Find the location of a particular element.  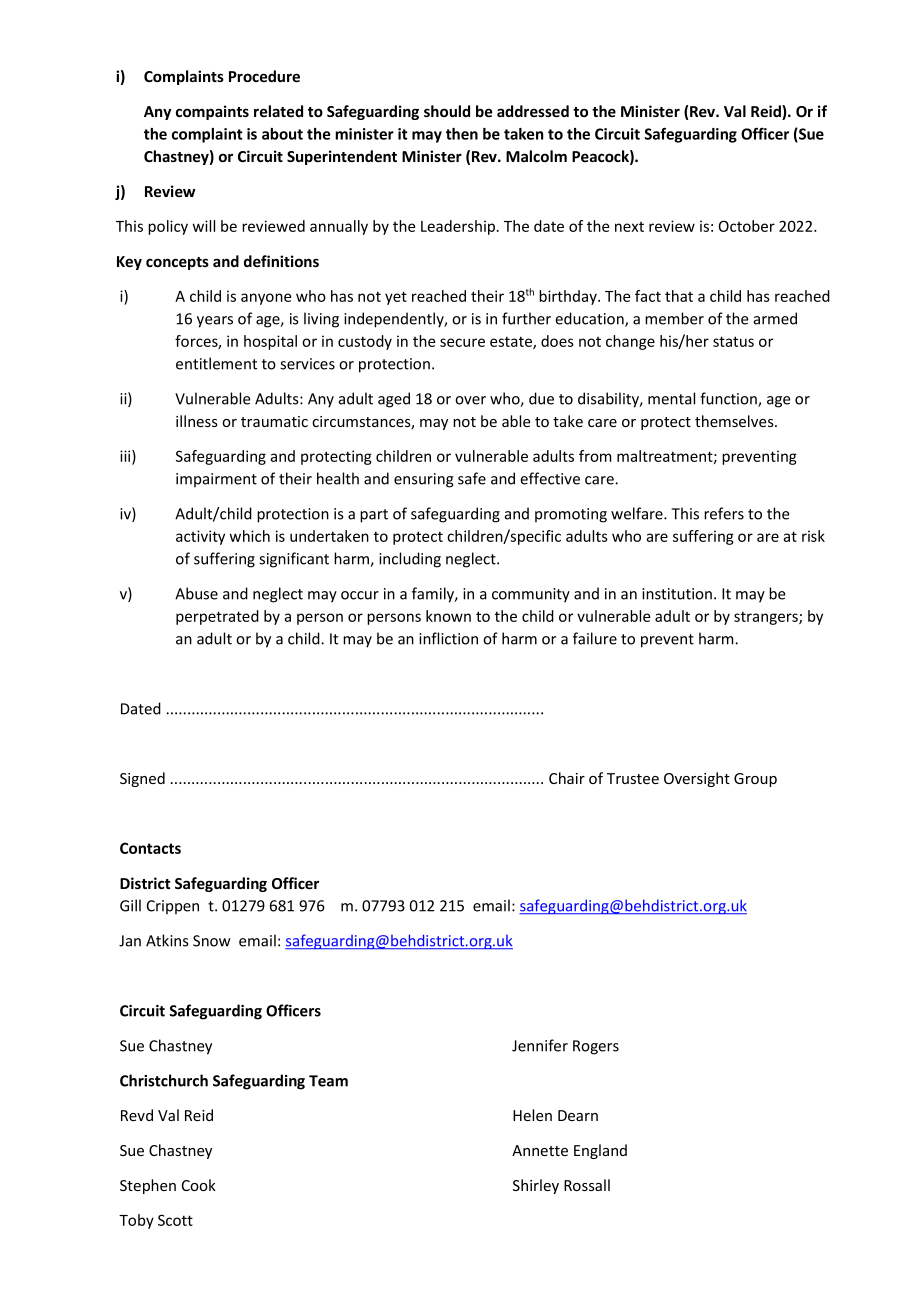

should is located at coordinates (447, 111).
